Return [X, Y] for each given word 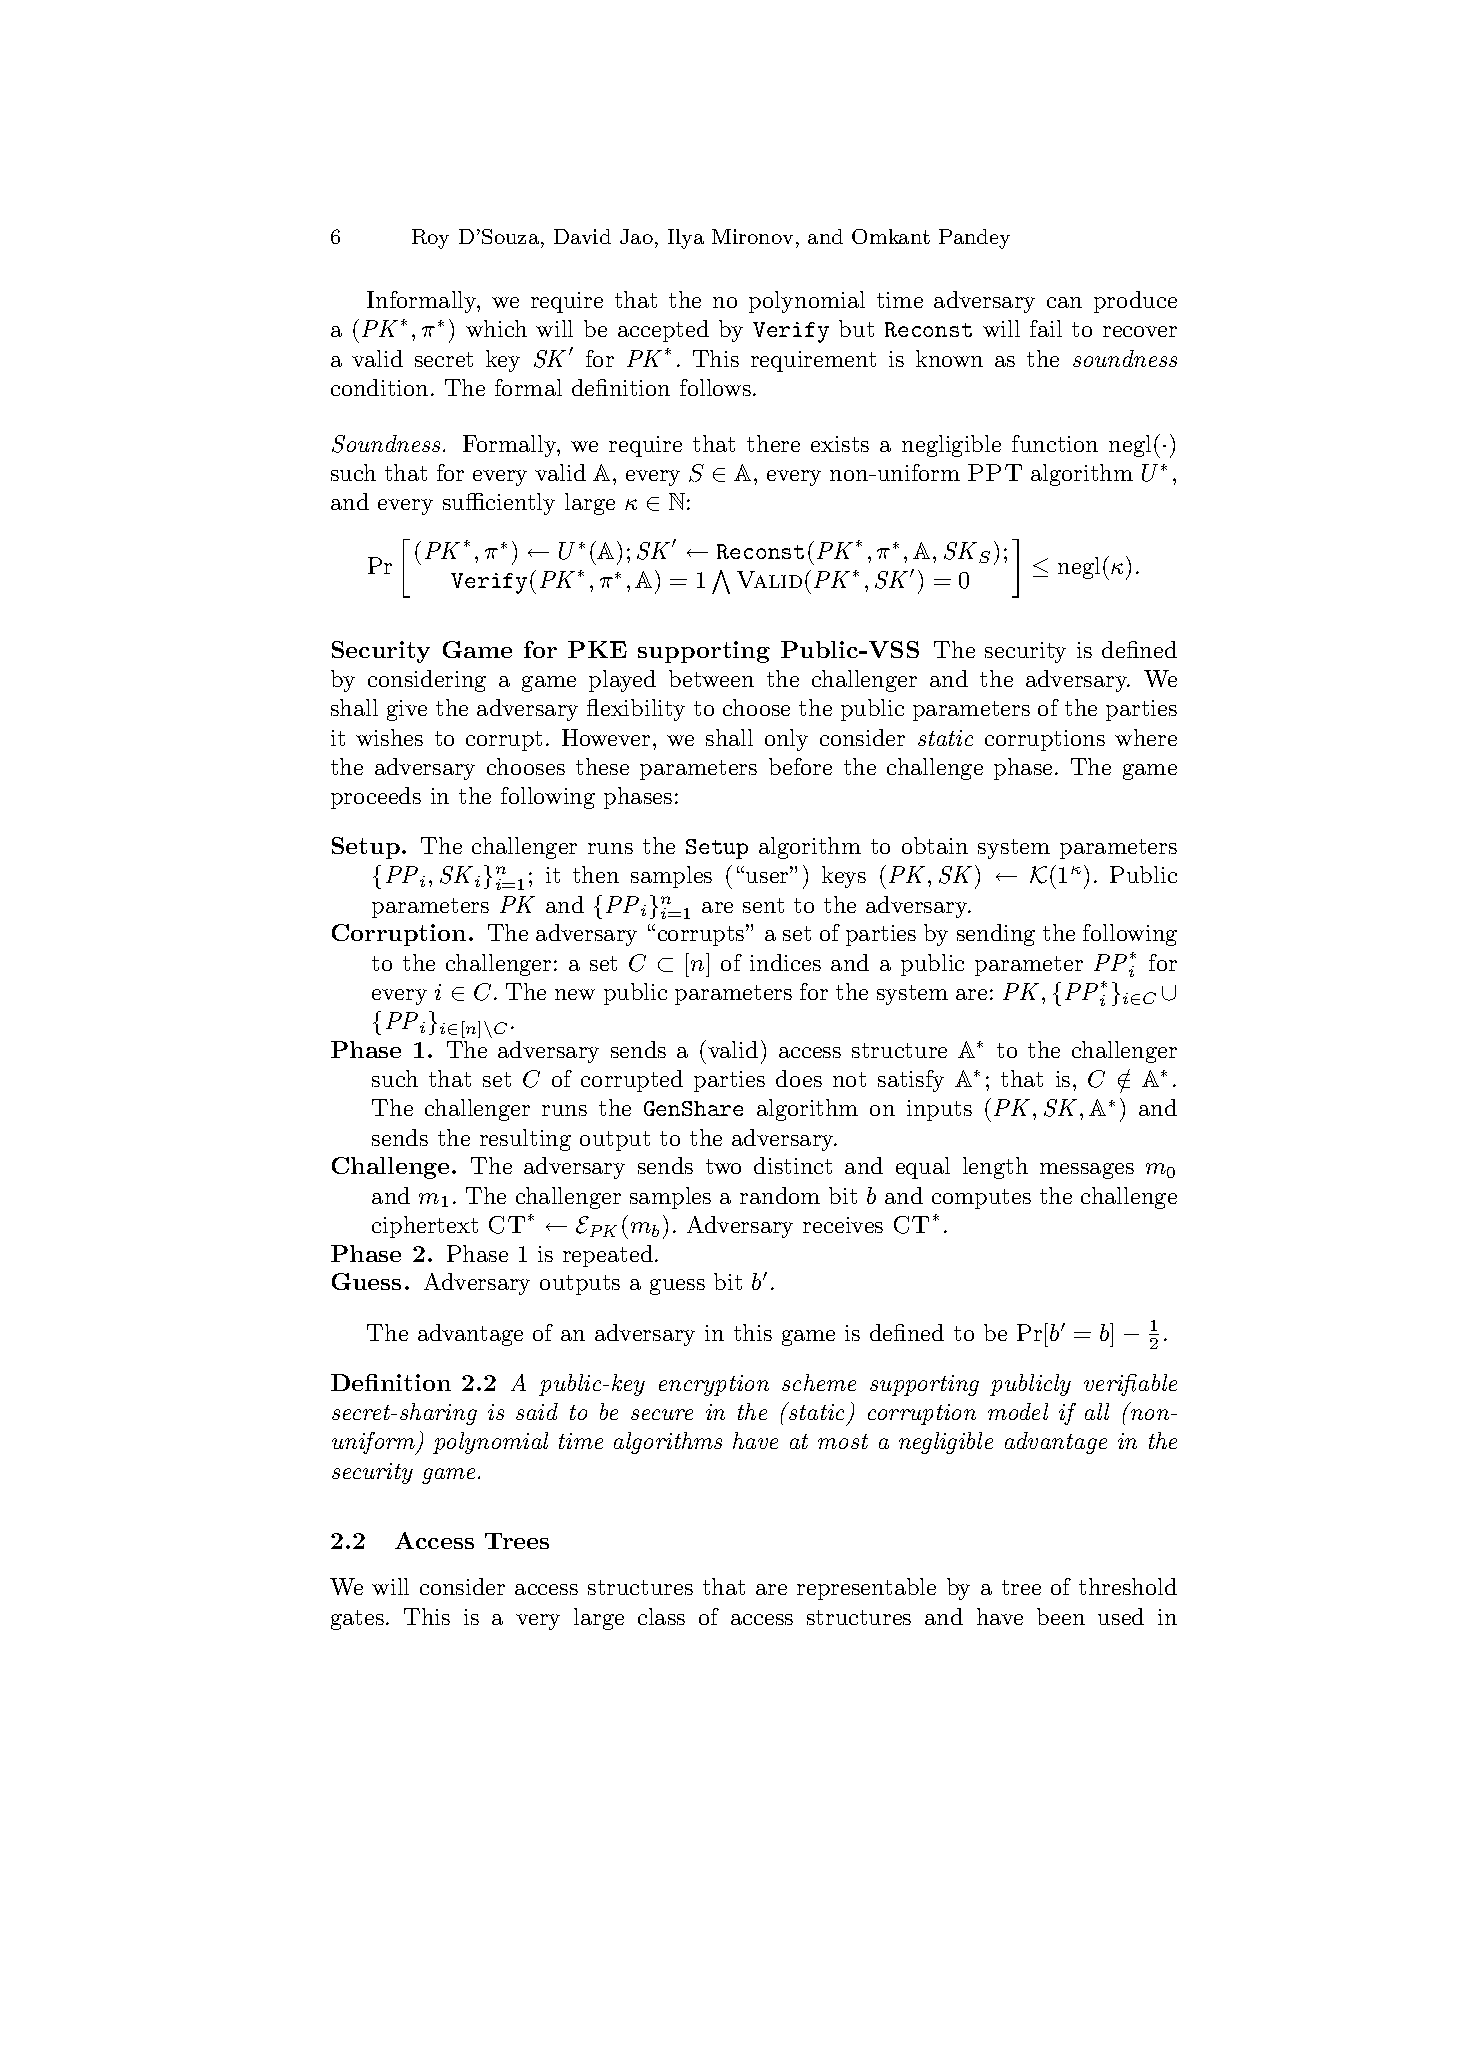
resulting [525, 1140]
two [723, 1166]
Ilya [686, 239]
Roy [430, 239]
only [786, 740]
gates [357, 1620]
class [661, 1616]
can [1064, 302]
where [1146, 737]
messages [1087, 1171]
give [407, 710]
